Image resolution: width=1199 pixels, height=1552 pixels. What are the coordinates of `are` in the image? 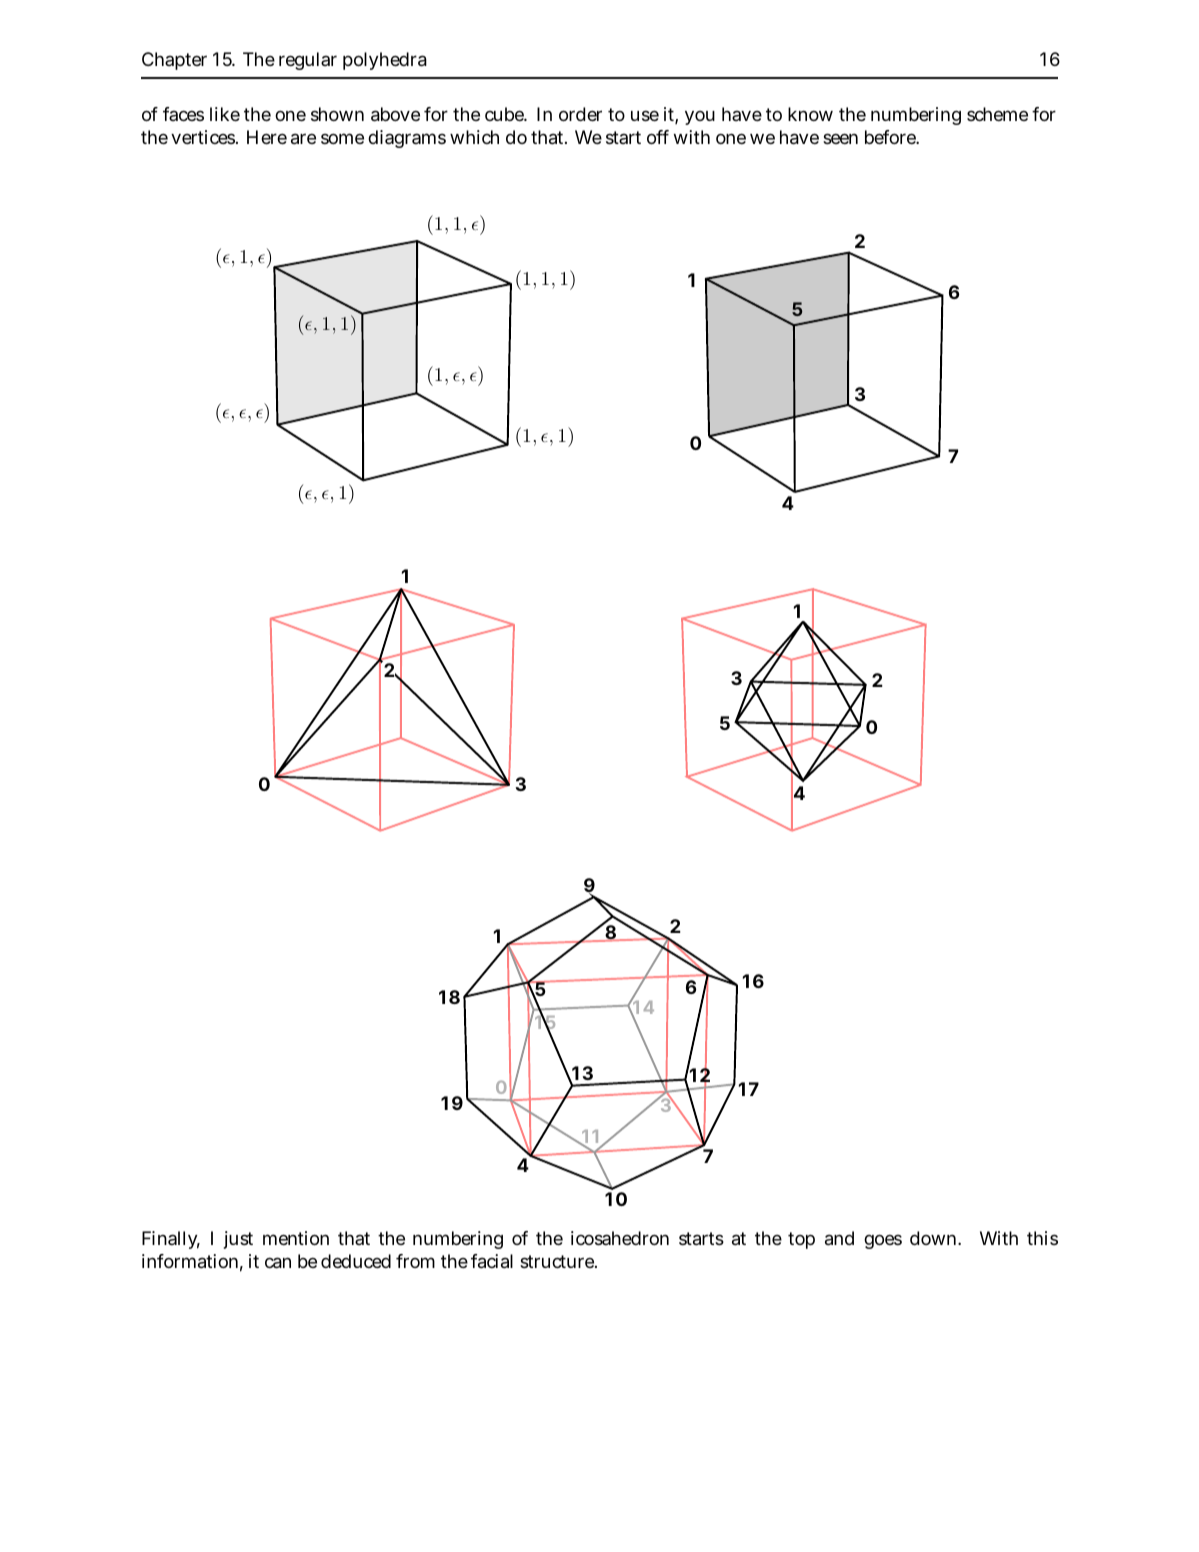 It's located at (303, 139).
